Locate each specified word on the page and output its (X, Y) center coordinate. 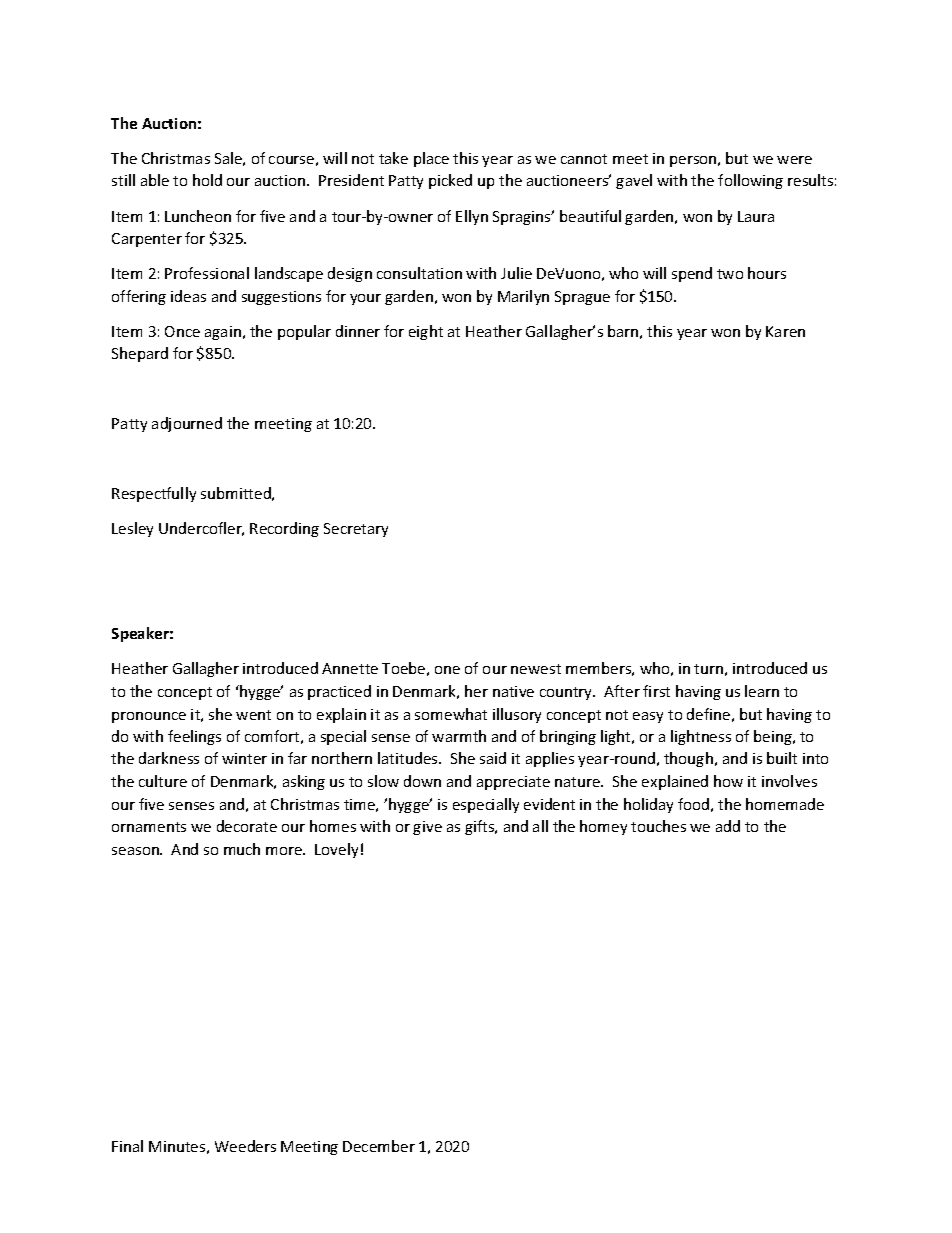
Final (127, 1146)
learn (762, 691)
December (379, 1146)
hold (207, 180)
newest (536, 669)
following (750, 181)
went (253, 715)
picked (450, 181)
